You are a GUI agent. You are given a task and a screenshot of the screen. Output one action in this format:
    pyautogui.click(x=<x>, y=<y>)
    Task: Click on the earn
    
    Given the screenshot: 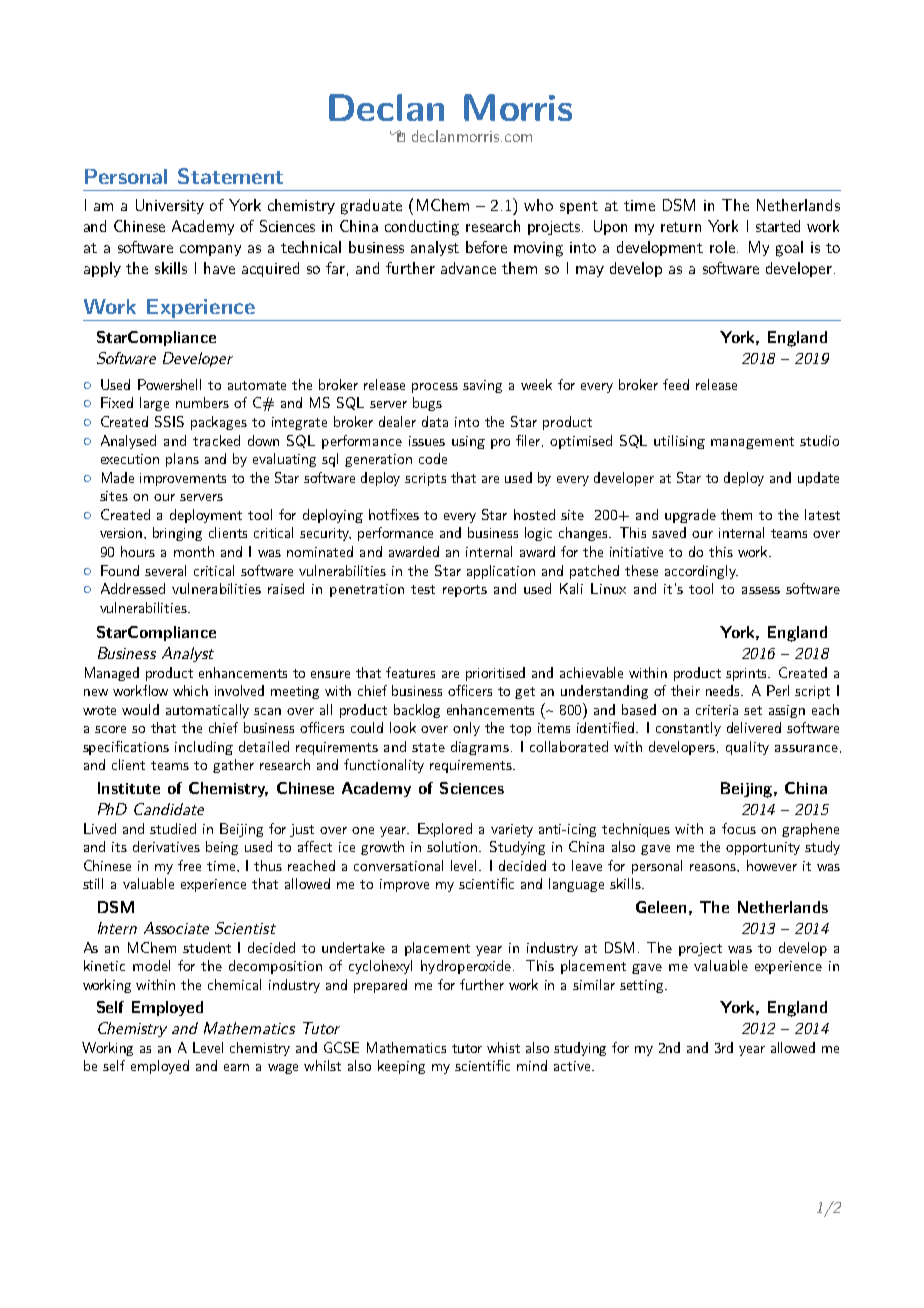 What is the action you would take?
    pyautogui.click(x=236, y=1067)
